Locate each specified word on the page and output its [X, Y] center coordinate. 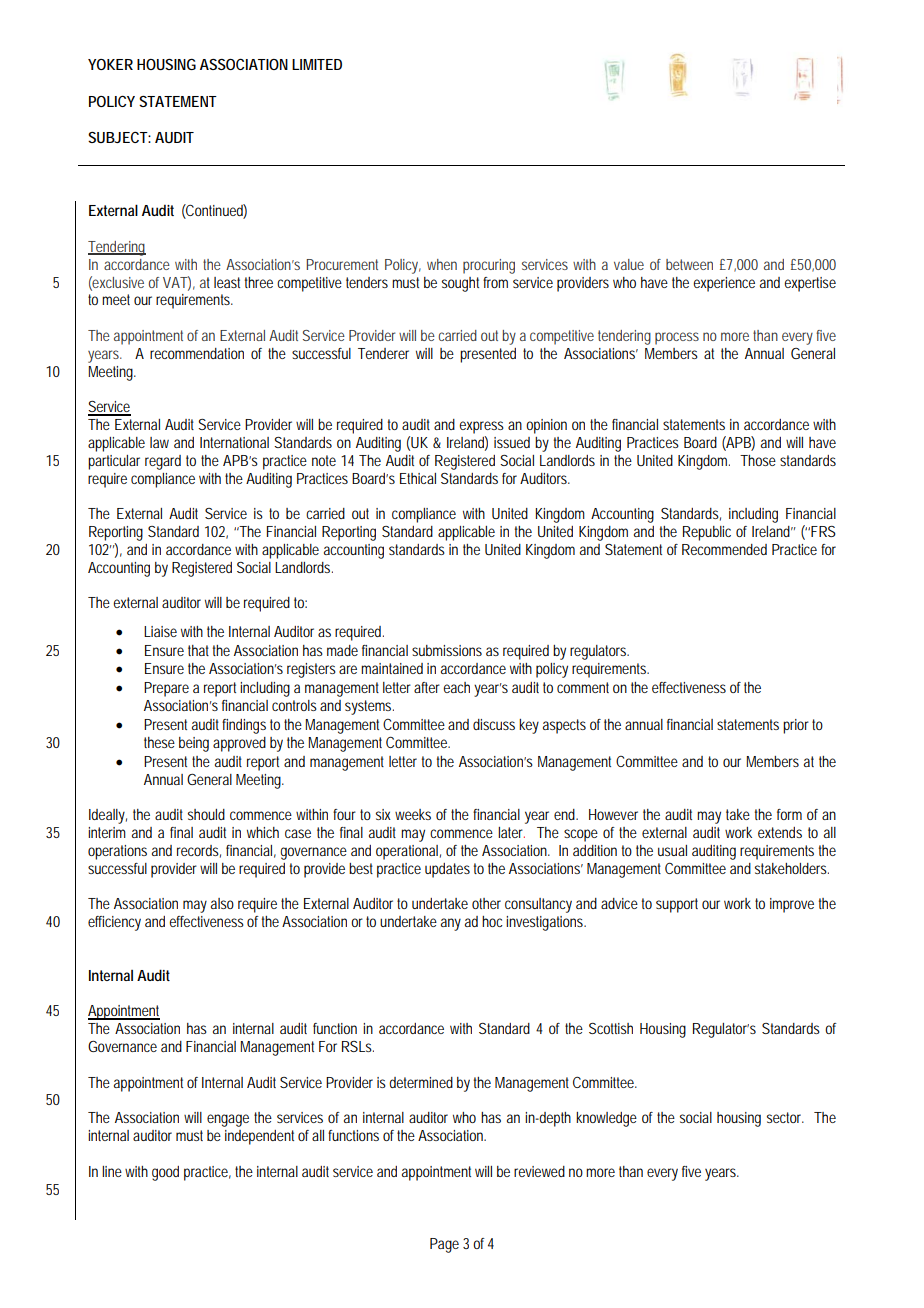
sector [784, 1117]
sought [460, 284]
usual [672, 850]
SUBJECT [117, 137]
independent [259, 1137]
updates [447, 870]
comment [583, 687]
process [677, 338]
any [451, 924]
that [198, 650]
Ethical [418, 478]
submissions [447, 650]
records [198, 850]
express [481, 427]
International [234, 442]
